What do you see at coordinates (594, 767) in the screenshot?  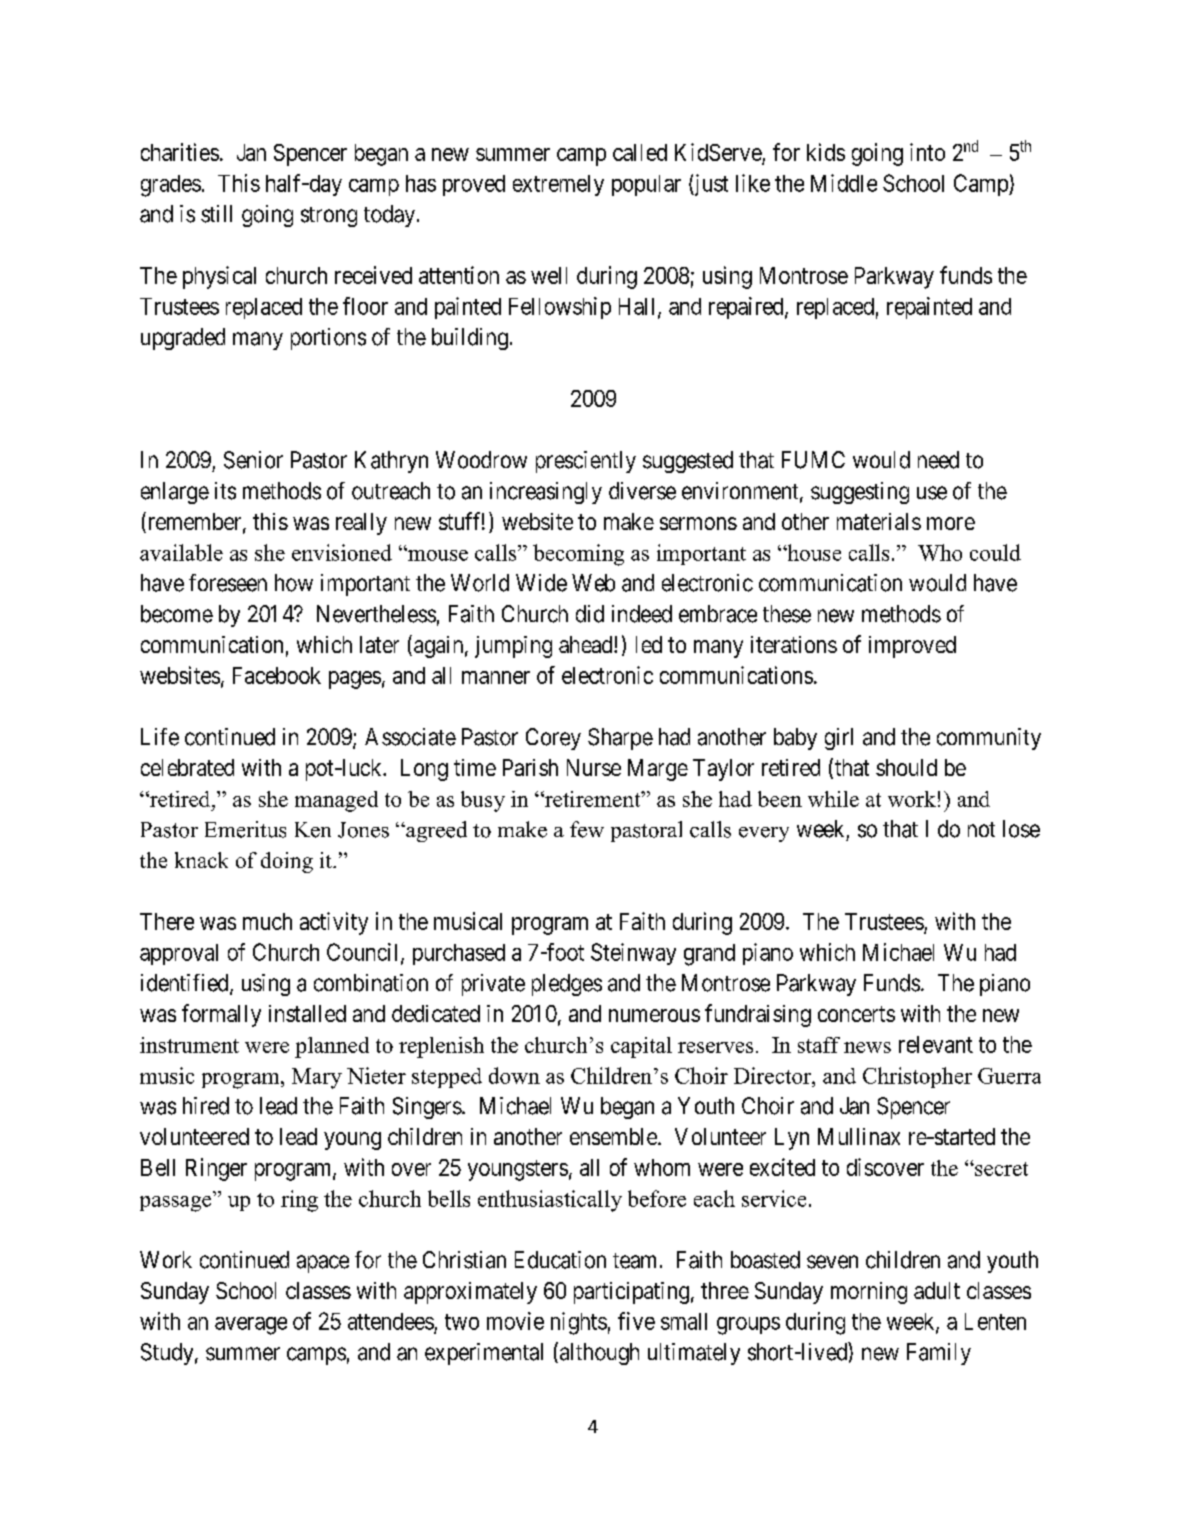 I see `Nurse` at bounding box center [594, 767].
